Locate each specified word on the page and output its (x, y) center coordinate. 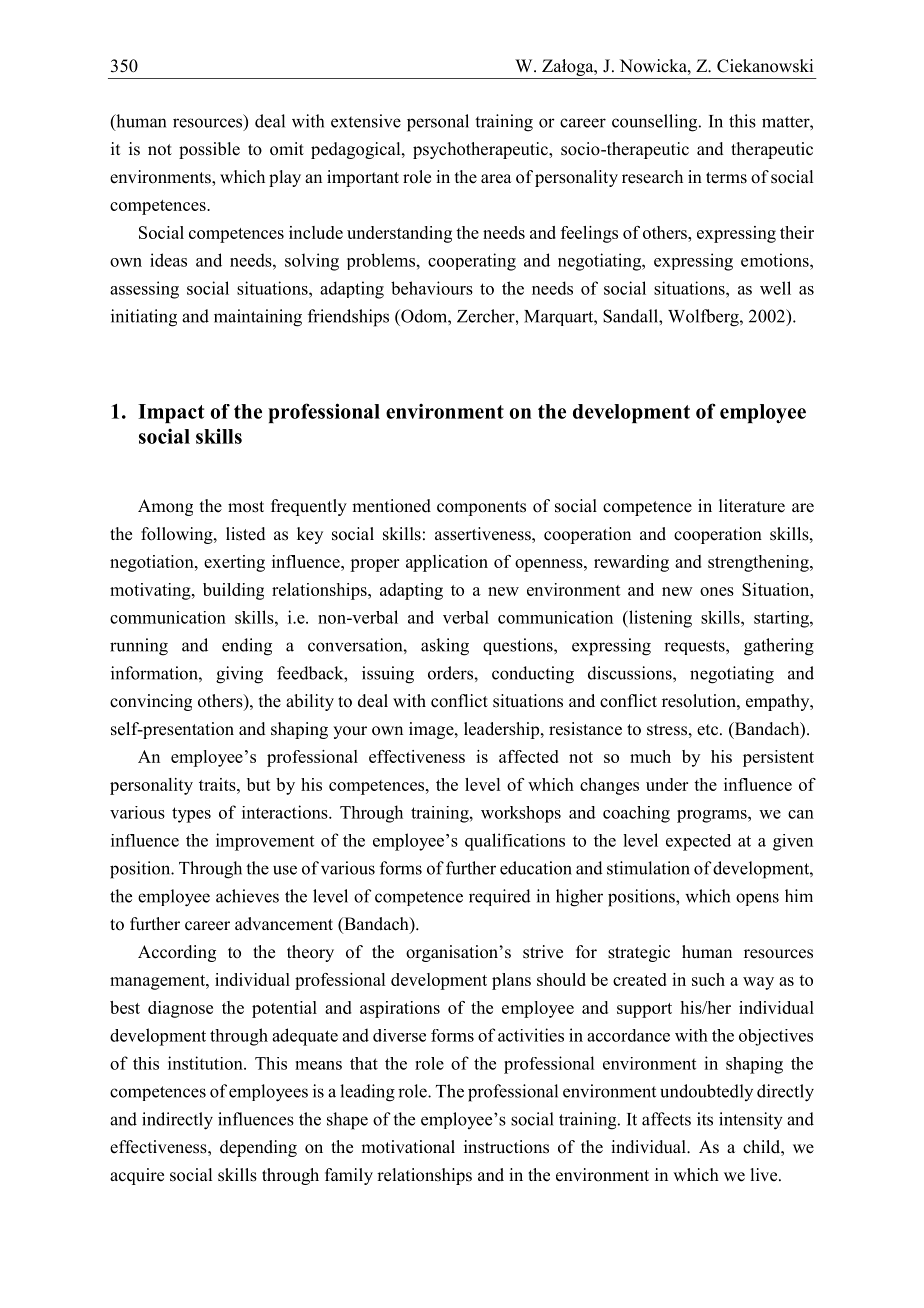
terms (726, 178)
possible (209, 150)
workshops (521, 814)
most (246, 507)
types (191, 815)
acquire (137, 1176)
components (481, 508)
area (496, 179)
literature (752, 506)
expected (698, 842)
